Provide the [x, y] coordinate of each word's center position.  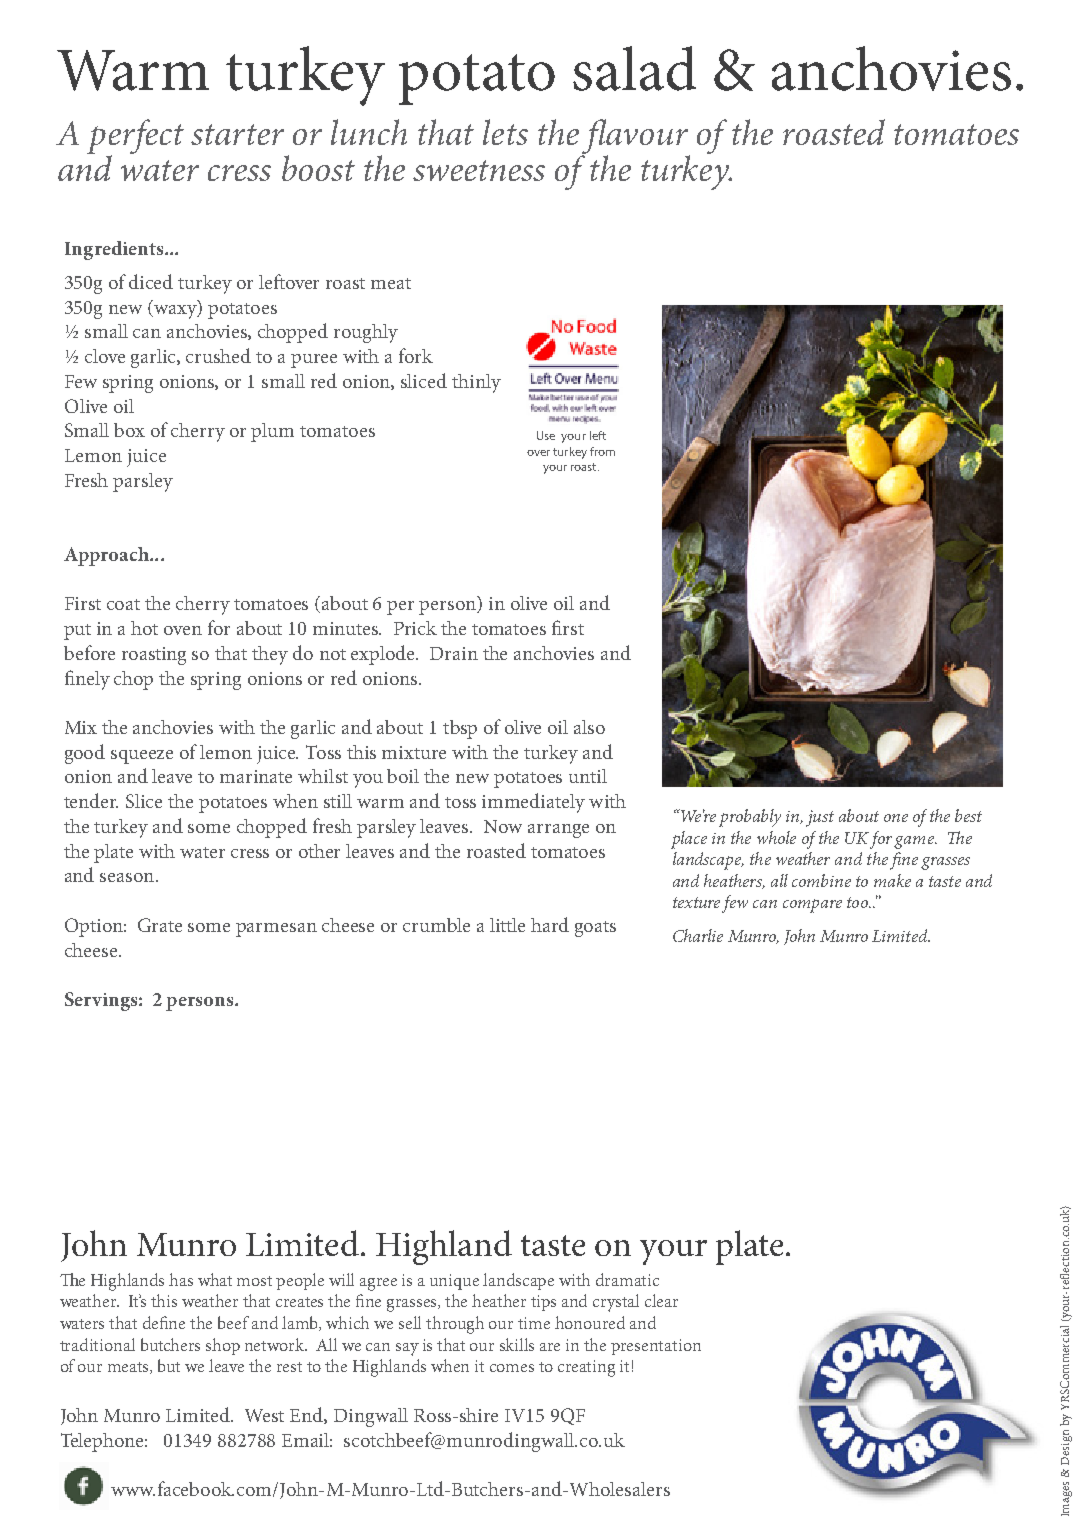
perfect [135, 137]
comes [512, 1368]
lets [505, 132]
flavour [636, 137]
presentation [656, 1347]
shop [223, 1346]
